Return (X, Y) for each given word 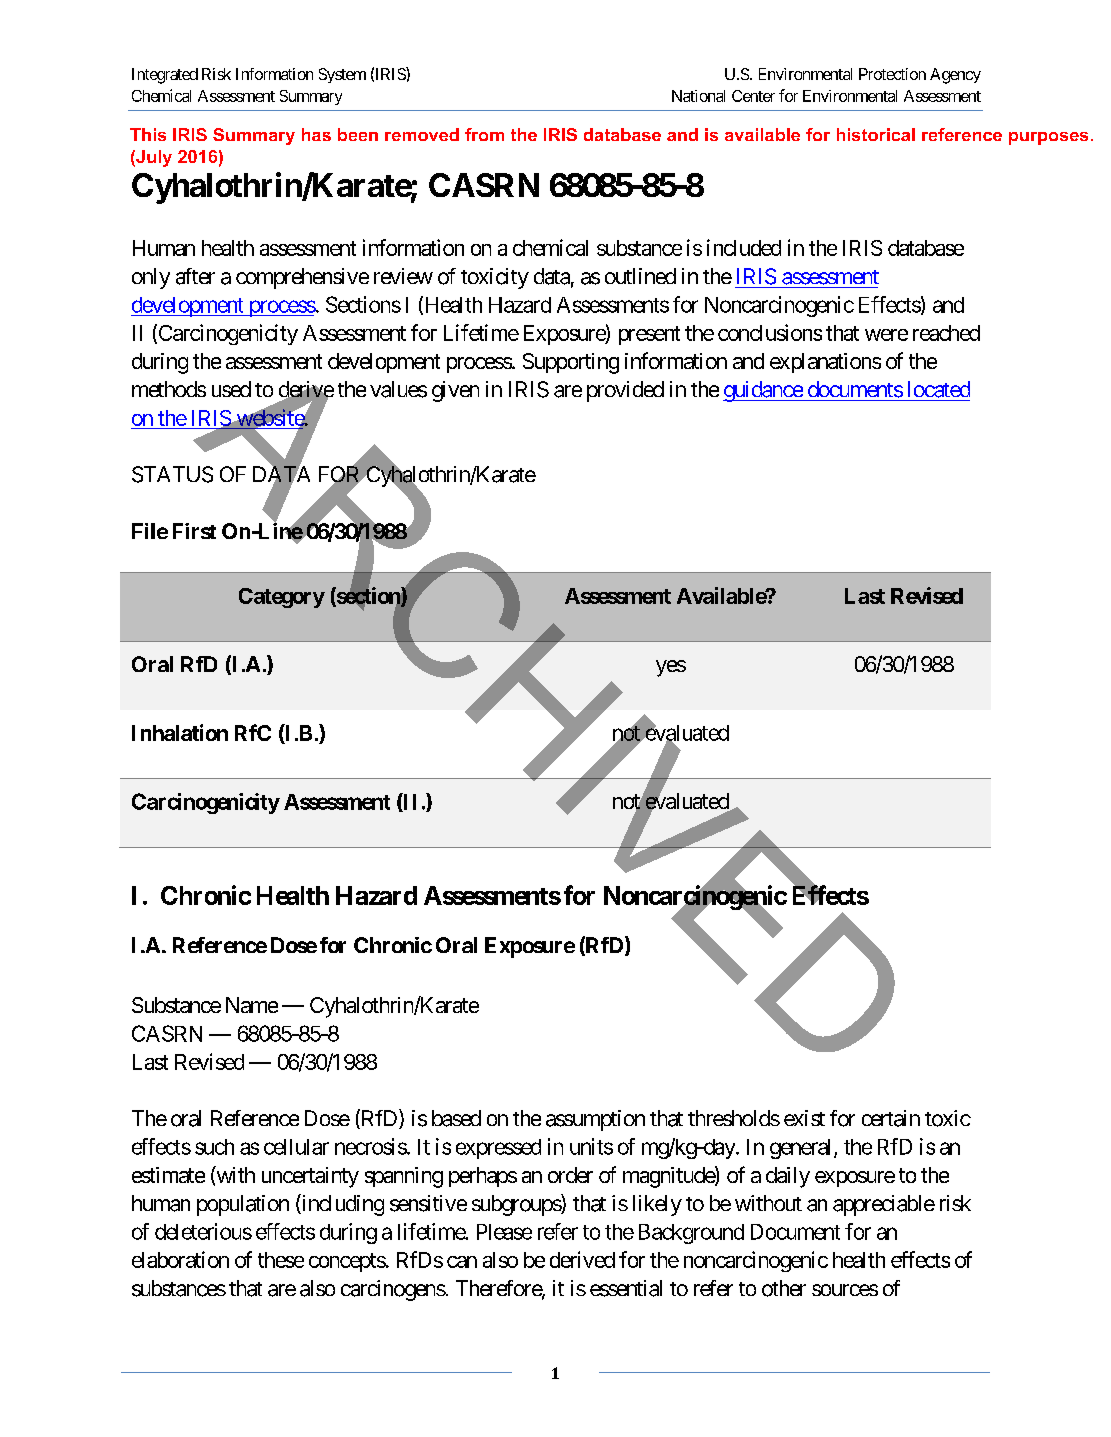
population (243, 1205)
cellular (296, 1147)
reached (946, 333)
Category (282, 598)
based (456, 1118)
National (698, 96)
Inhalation (180, 732)
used (231, 389)
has (316, 134)
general (802, 1149)
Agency (955, 76)
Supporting (571, 363)
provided (625, 391)
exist (804, 1118)
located (939, 389)
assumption (595, 1120)
